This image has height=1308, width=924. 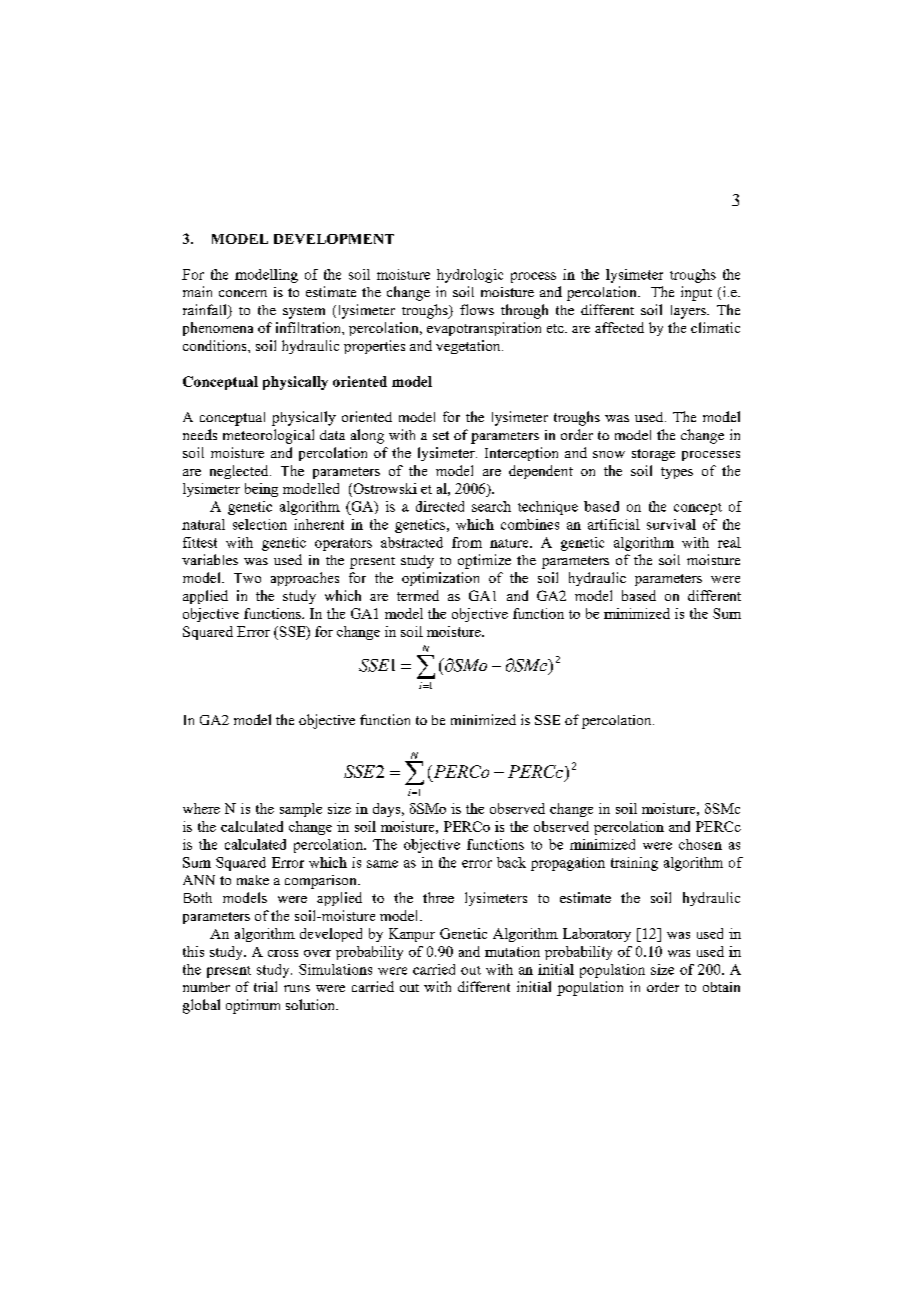 I want to click on chosen, so click(x=700, y=844).
